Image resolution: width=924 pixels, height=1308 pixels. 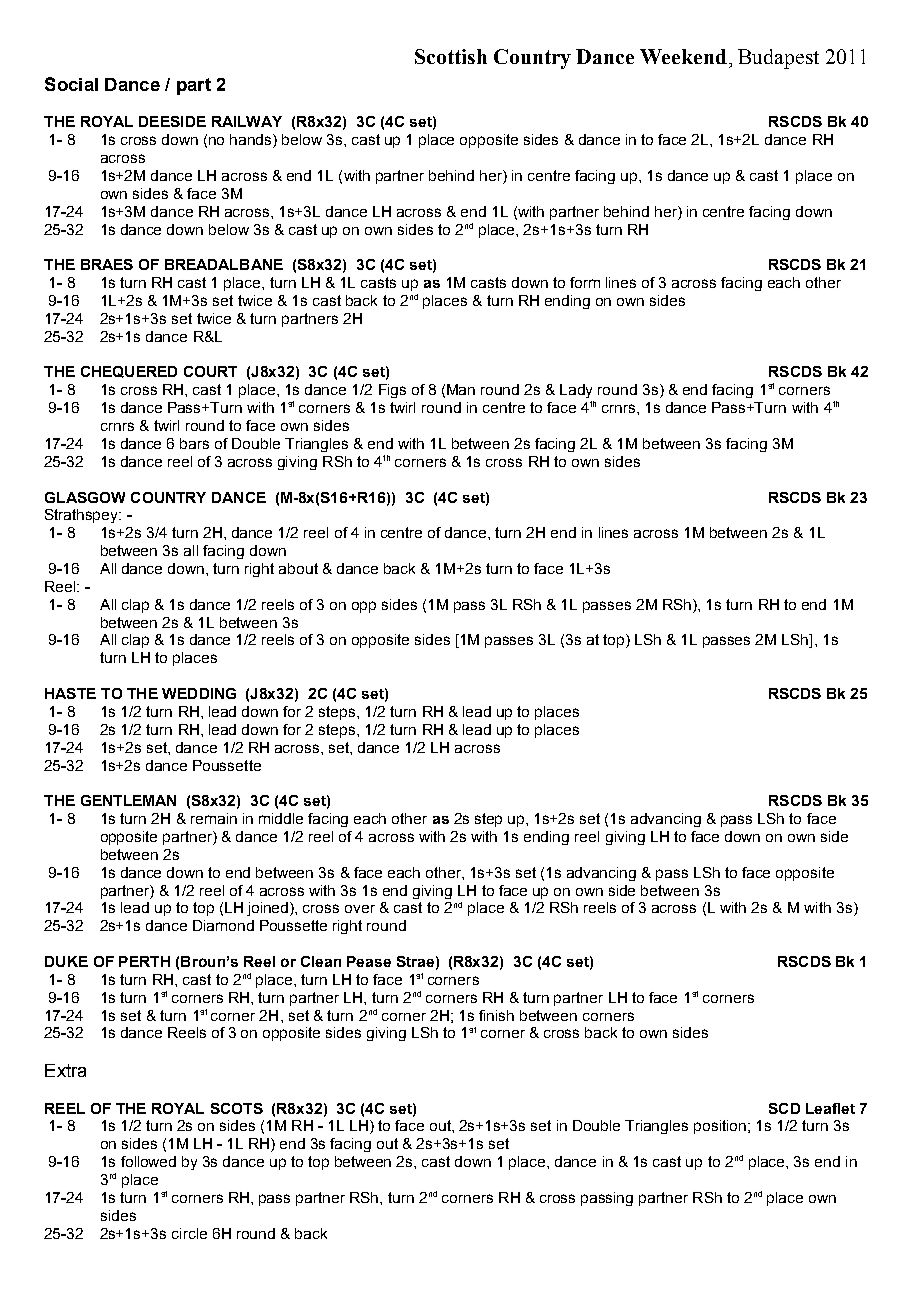 What do you see at coordinates (576, 391) in the screenshot?
I see `Lady` at bounding box center [576, 391].
